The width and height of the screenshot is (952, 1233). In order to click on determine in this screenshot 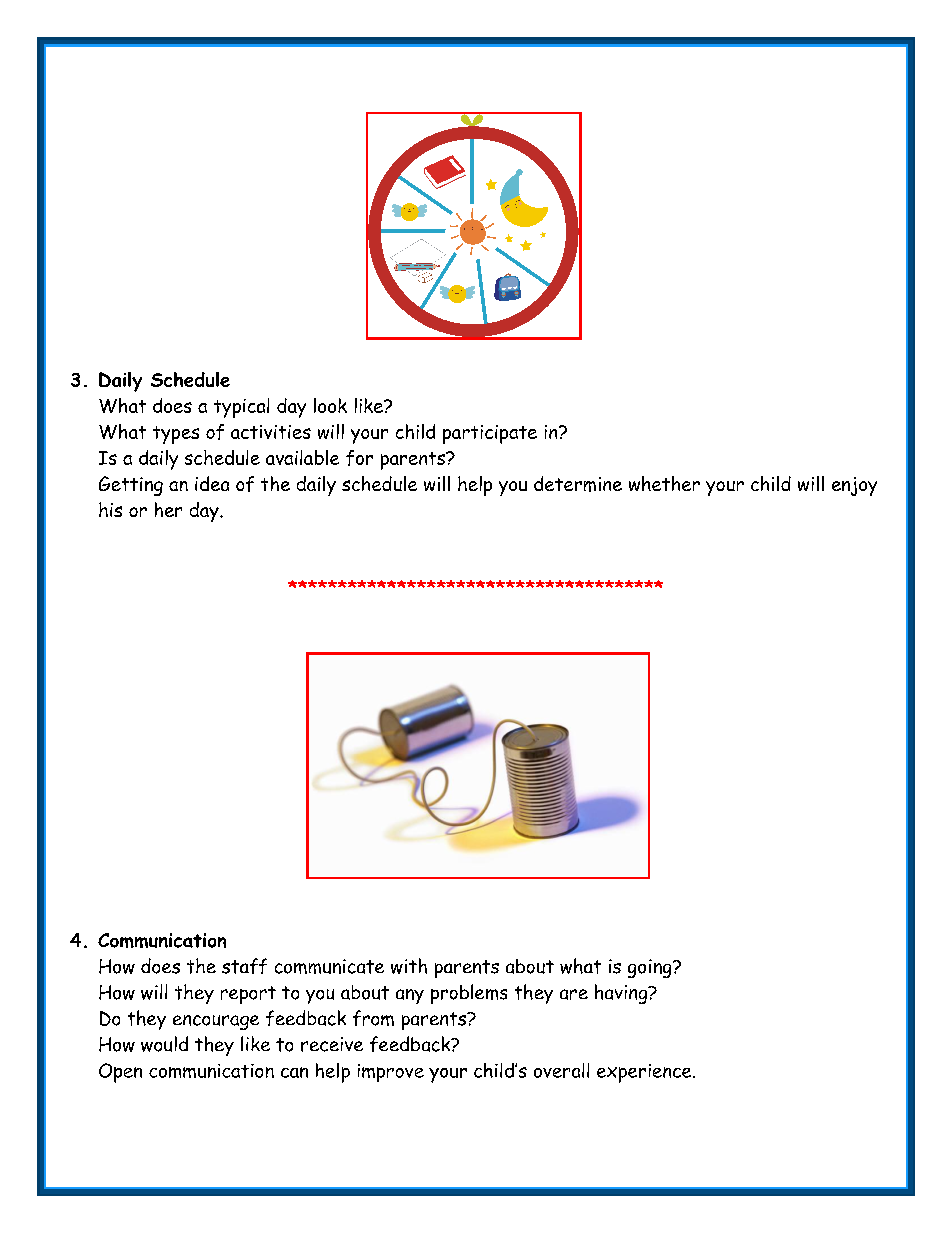, I will do `click(578, 484)`.
